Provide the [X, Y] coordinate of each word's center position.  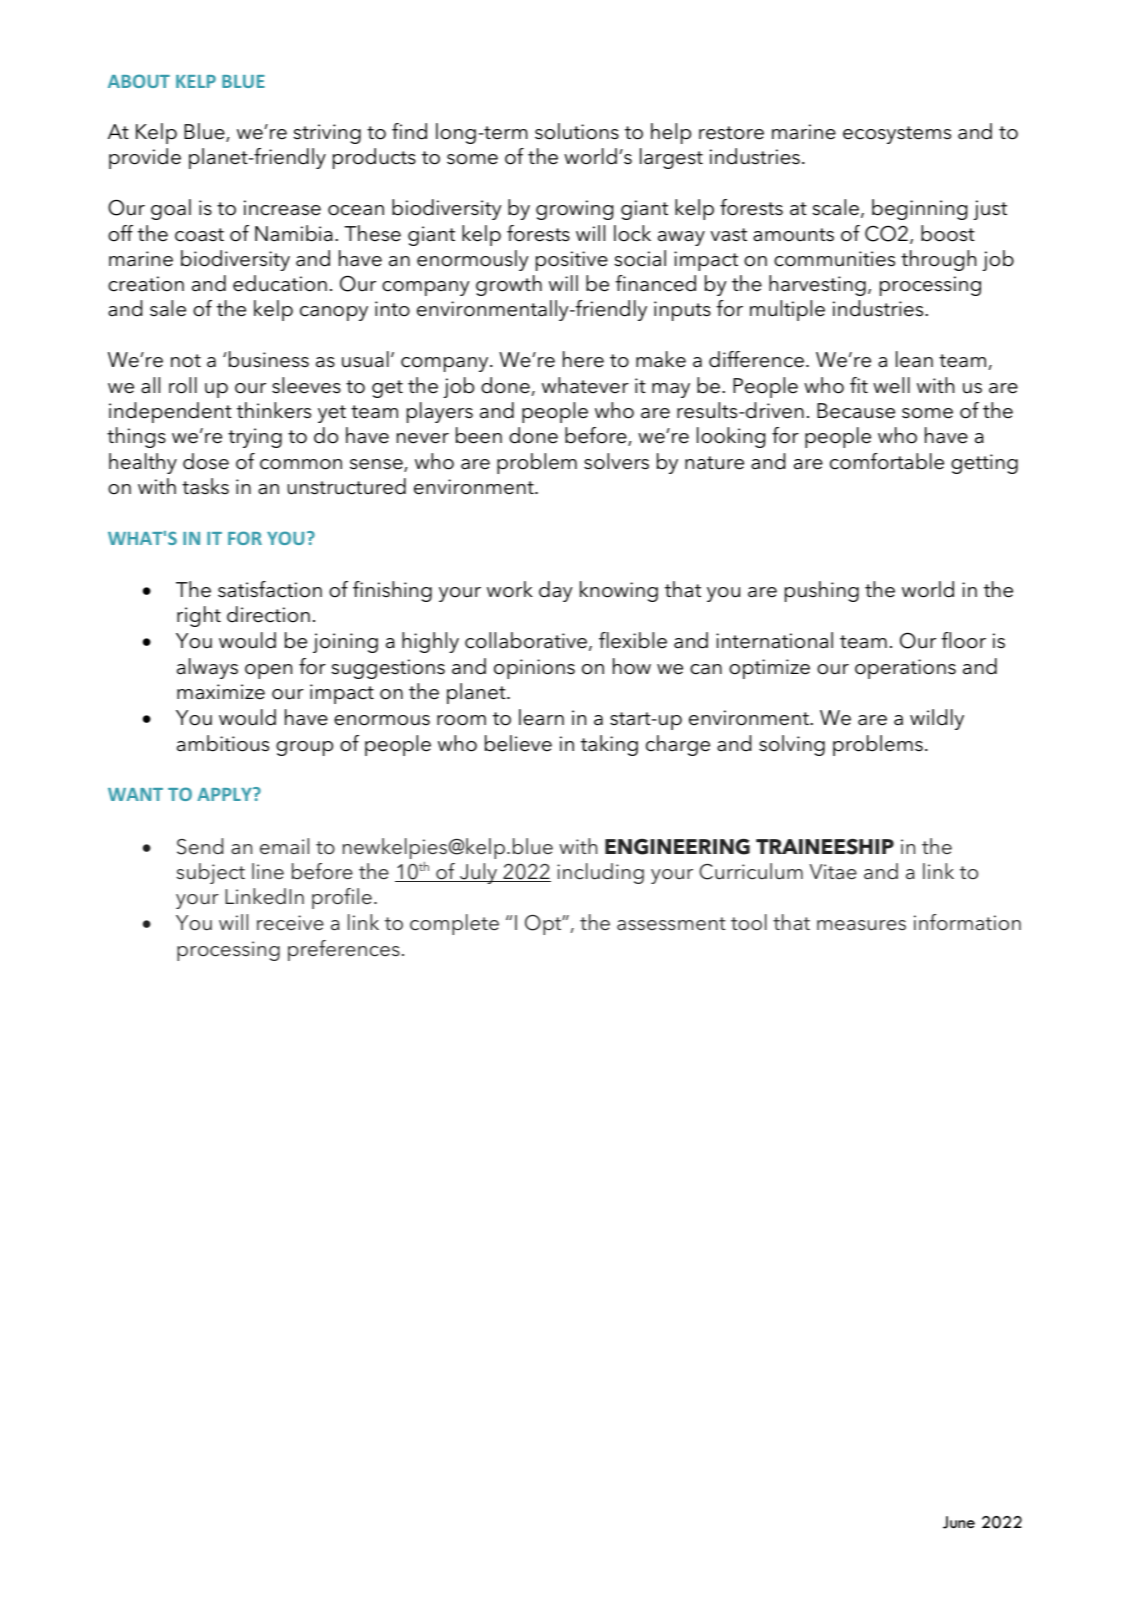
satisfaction [270, 589]
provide [145, 158]
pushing [822, 591]
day [556, 591]
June [959, 1522]
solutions [577, 131]
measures [861, 925]
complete [454, 924]
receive [290, 923]
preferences [344, 950]
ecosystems [897, 135]
